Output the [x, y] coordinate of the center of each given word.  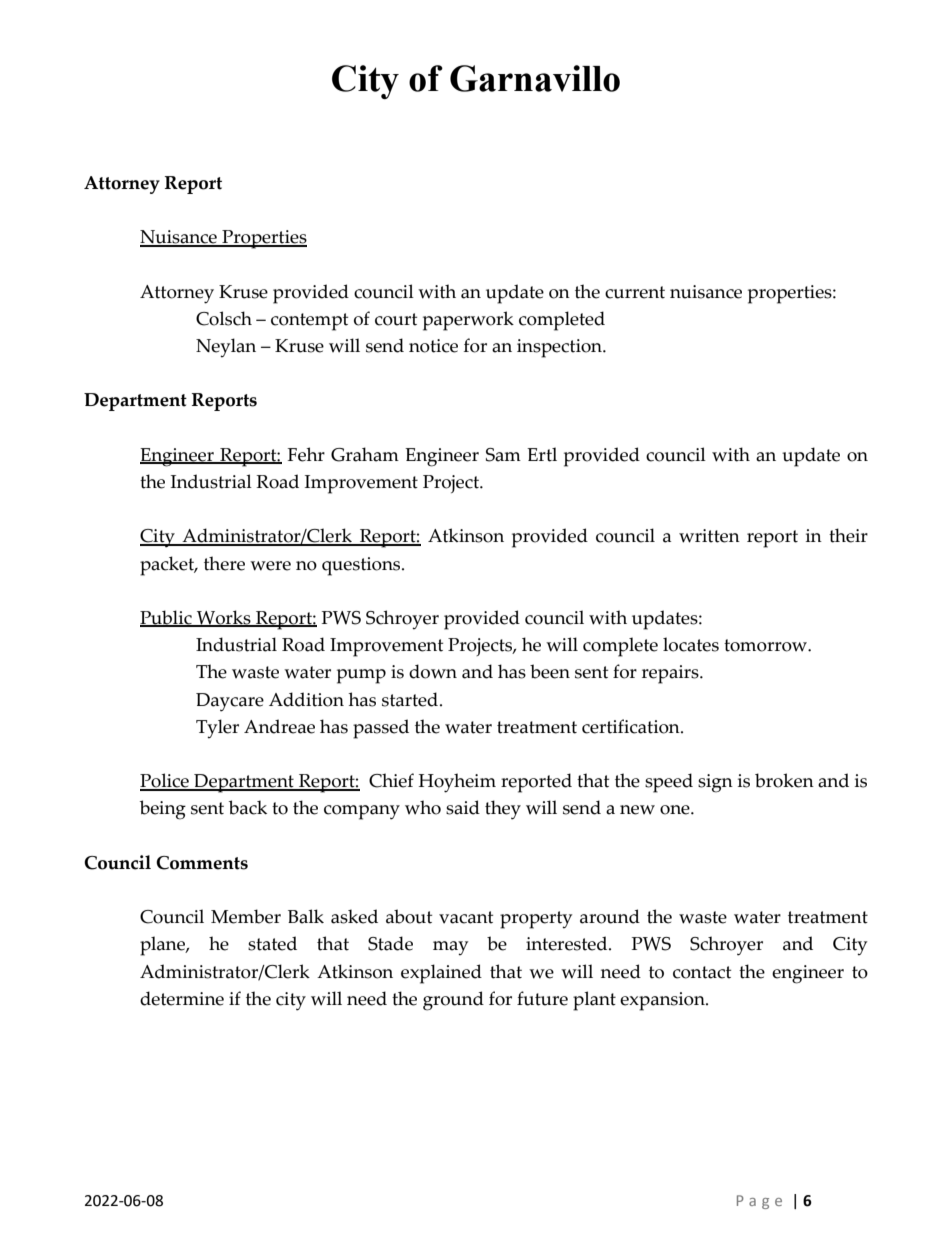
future [542, 998]
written [709, 536]
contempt [309, 322]
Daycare [230, 702]
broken [784, 780]
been [550, 671]
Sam [503, 455]
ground [453, 1001]
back [248, 807]
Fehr [306, 454]
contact [702, 972]
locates [691, 644]
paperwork [468, 321]
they [503, 810]
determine [182, 998]
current [635, 292]
